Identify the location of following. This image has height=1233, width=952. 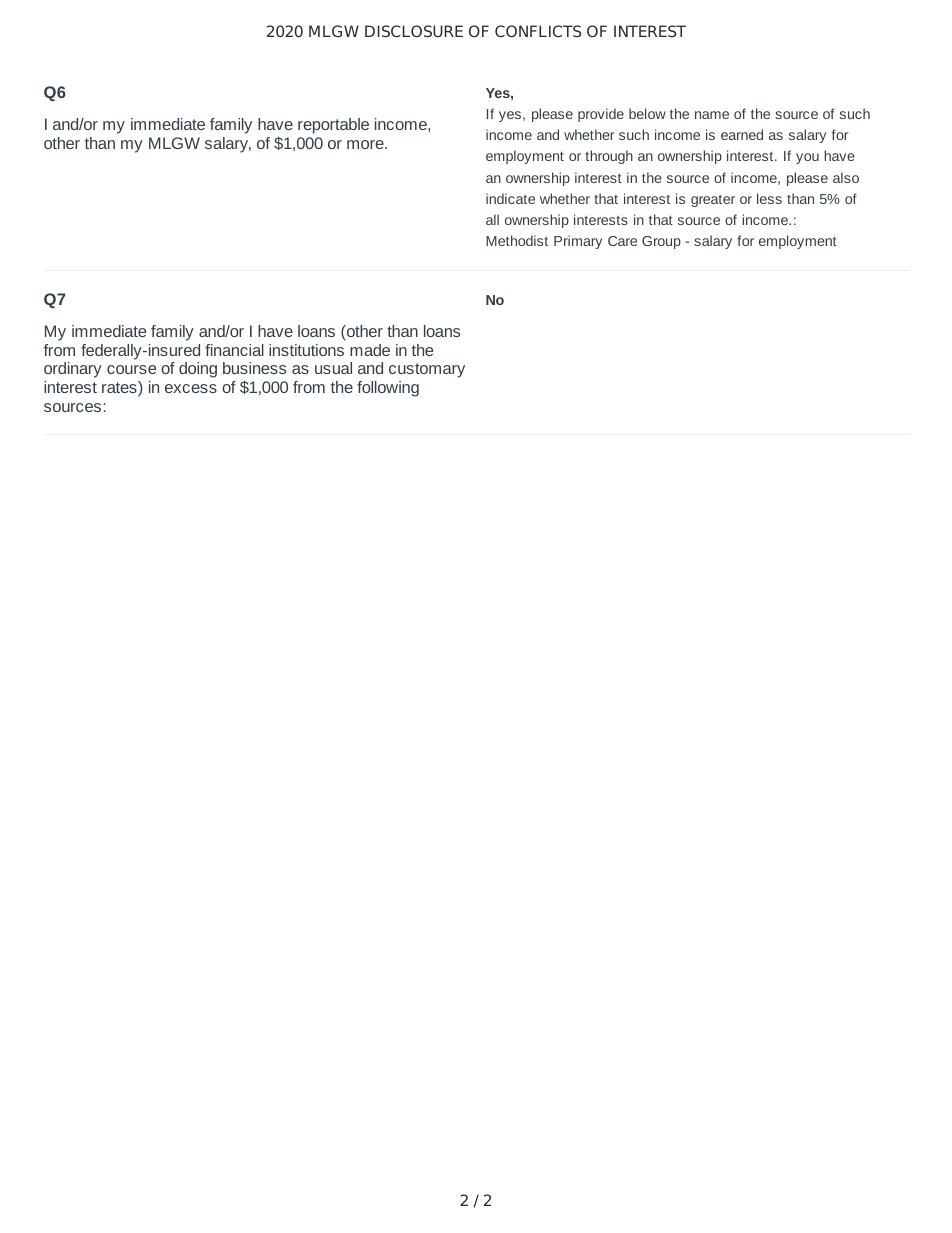
(388, 389).
